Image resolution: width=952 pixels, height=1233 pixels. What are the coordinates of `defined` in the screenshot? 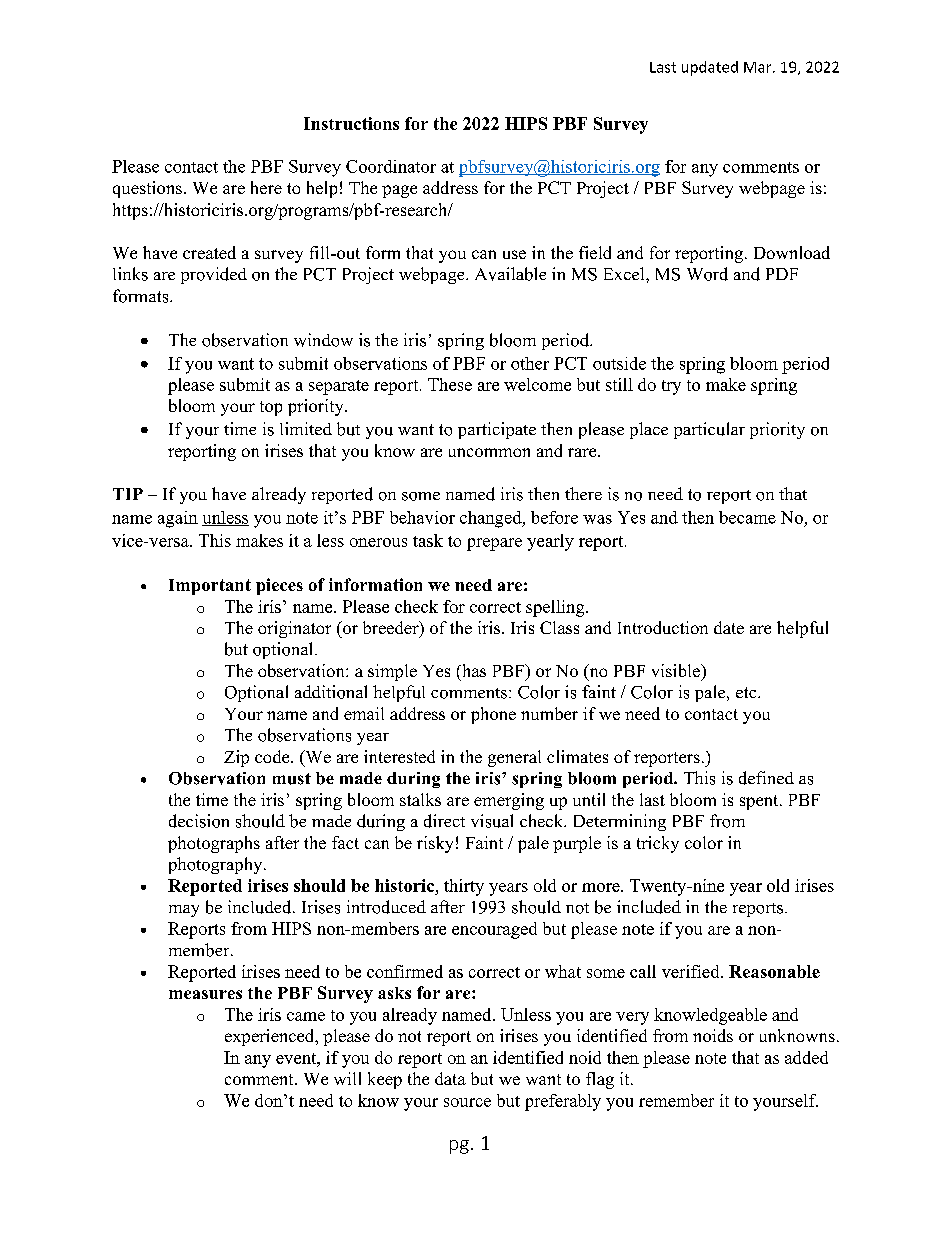 It's located at (766, 778).
